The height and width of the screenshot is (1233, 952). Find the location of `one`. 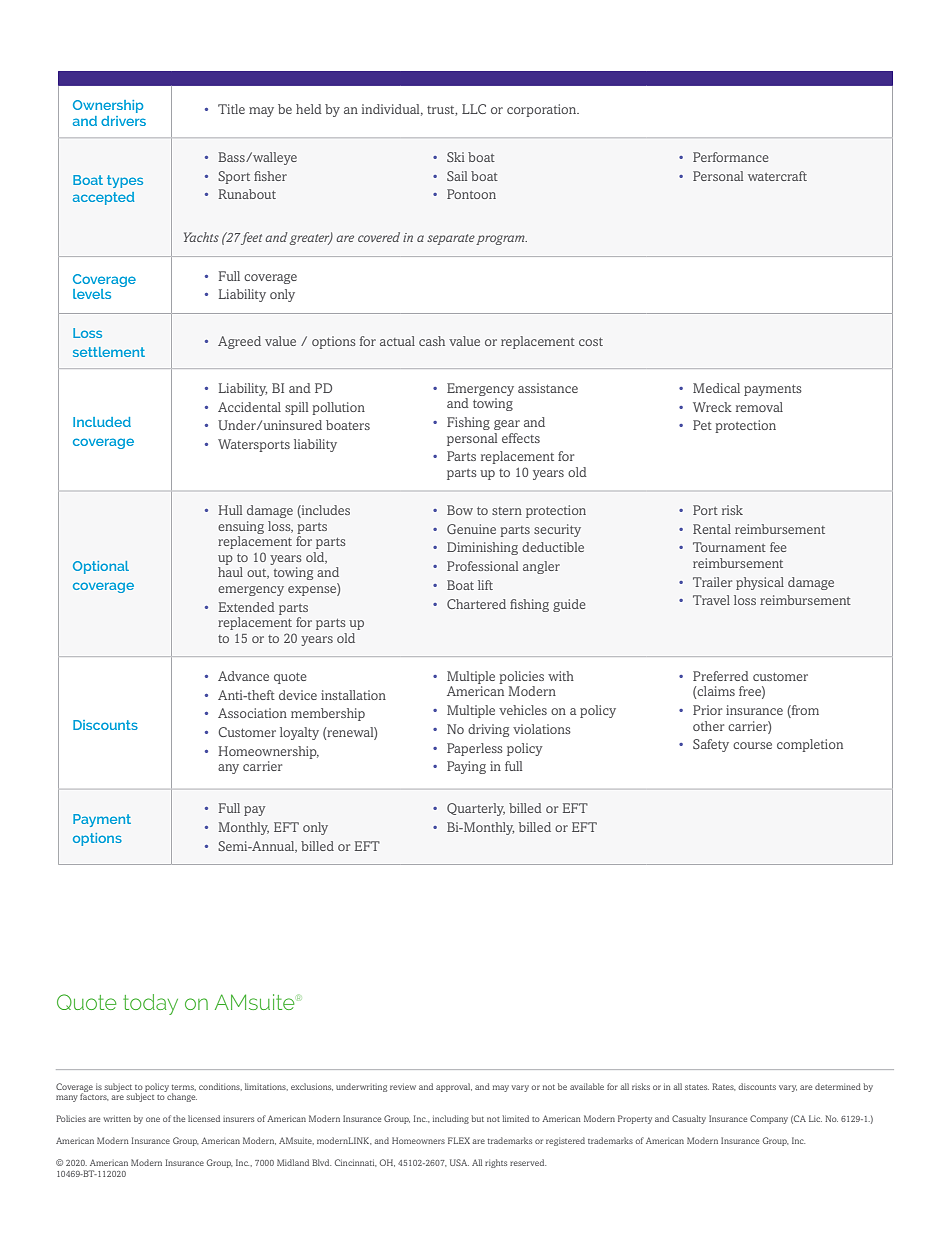

one is located at coordinates (153, 1119).
